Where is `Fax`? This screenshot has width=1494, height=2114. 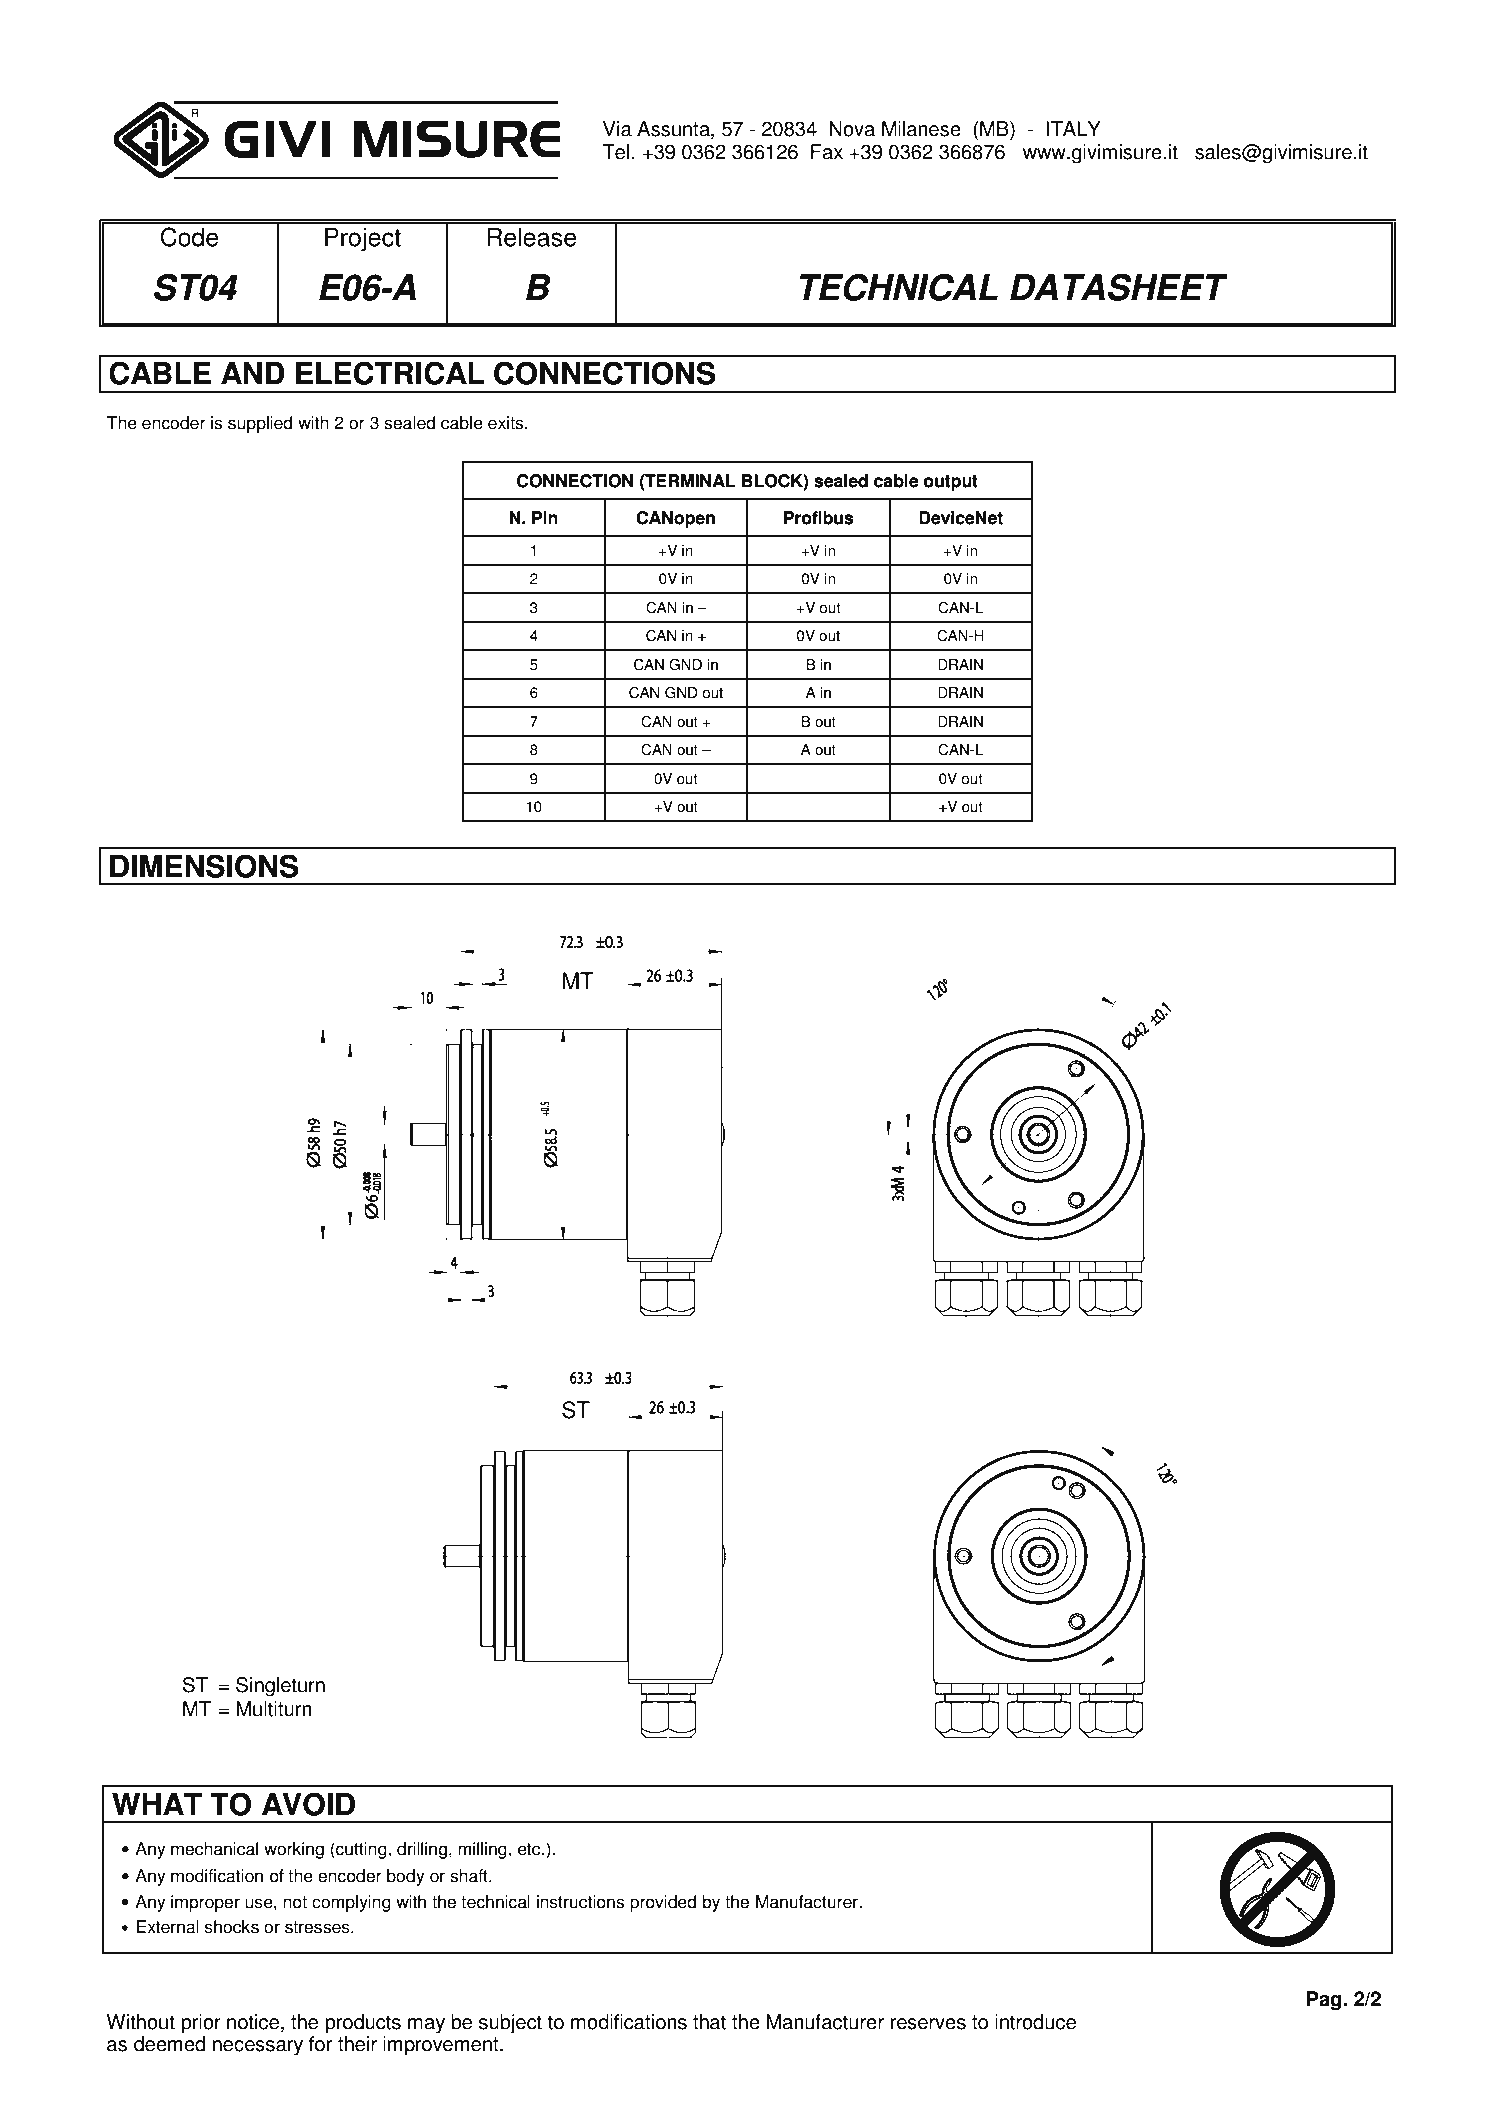
Fax is located at coordinates (827, 152).
